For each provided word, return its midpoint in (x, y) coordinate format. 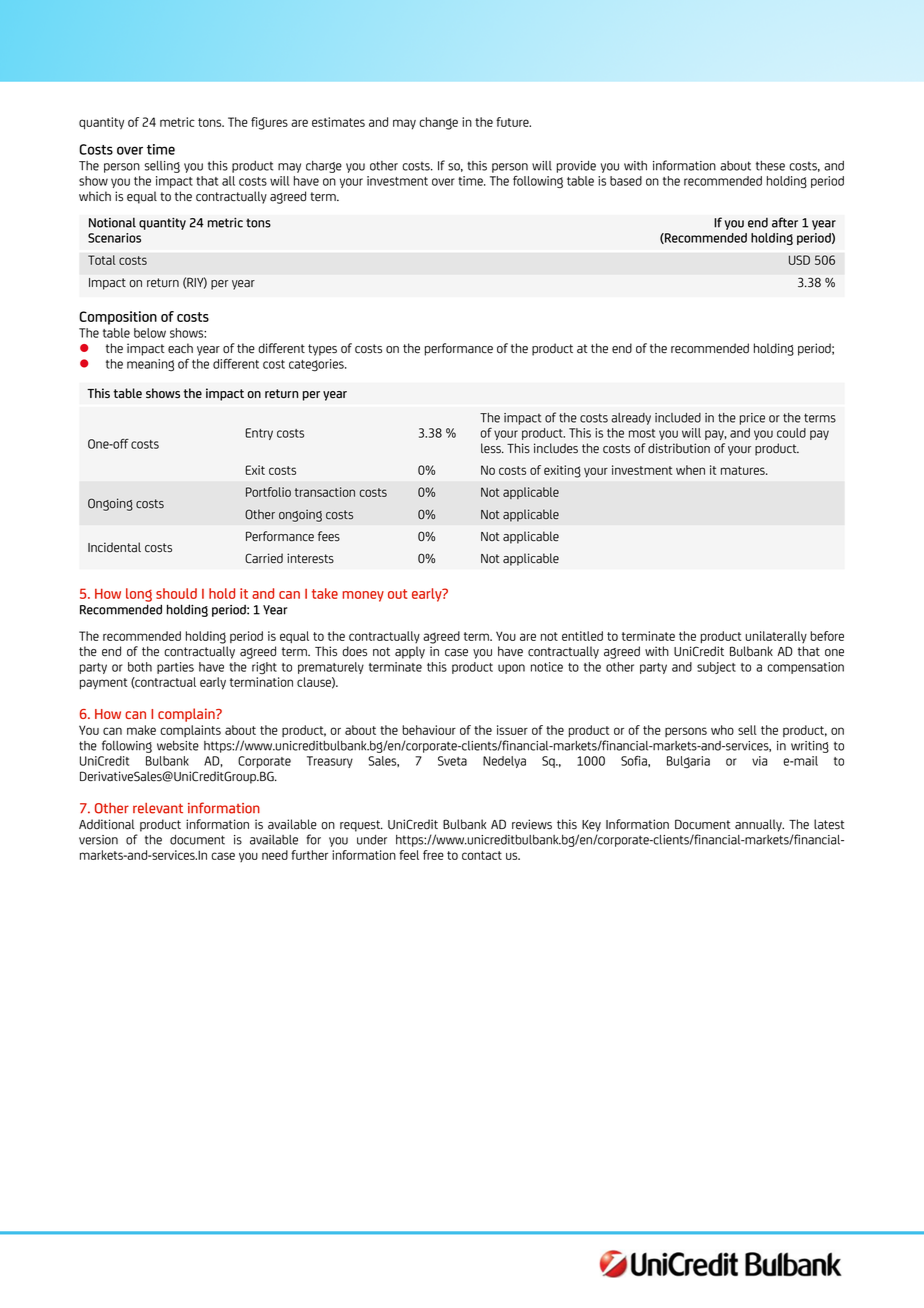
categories (317, 365)
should (176, 593)
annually (759, 825)
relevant (158, 808)
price (752, 419)
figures (269, 123)
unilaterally (776, 637)
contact (482, 855)
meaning (150, 365)
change (438, 123)
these (770, 166)
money (363, 596)
